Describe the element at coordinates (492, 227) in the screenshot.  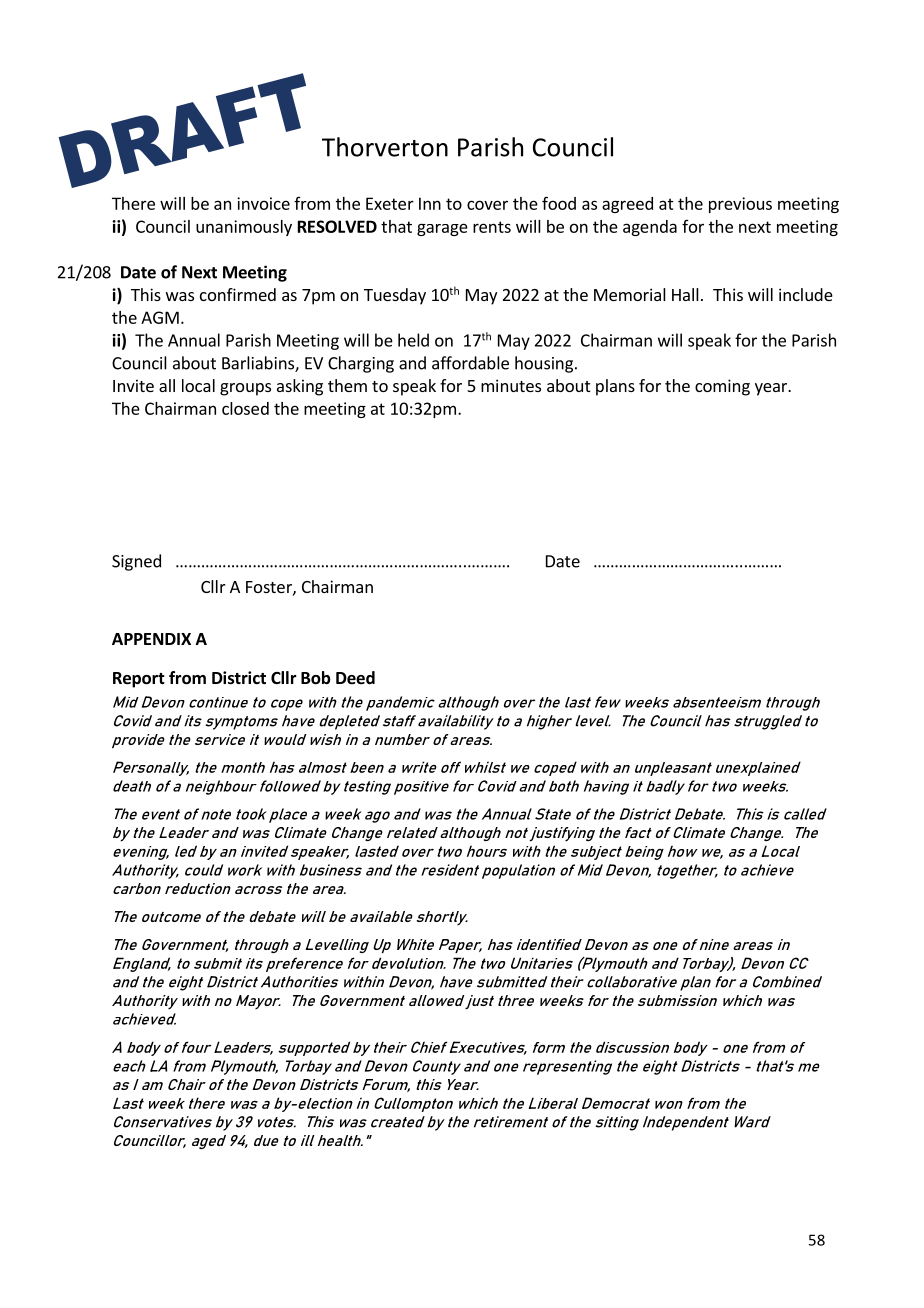
I see `rents` at that location.
